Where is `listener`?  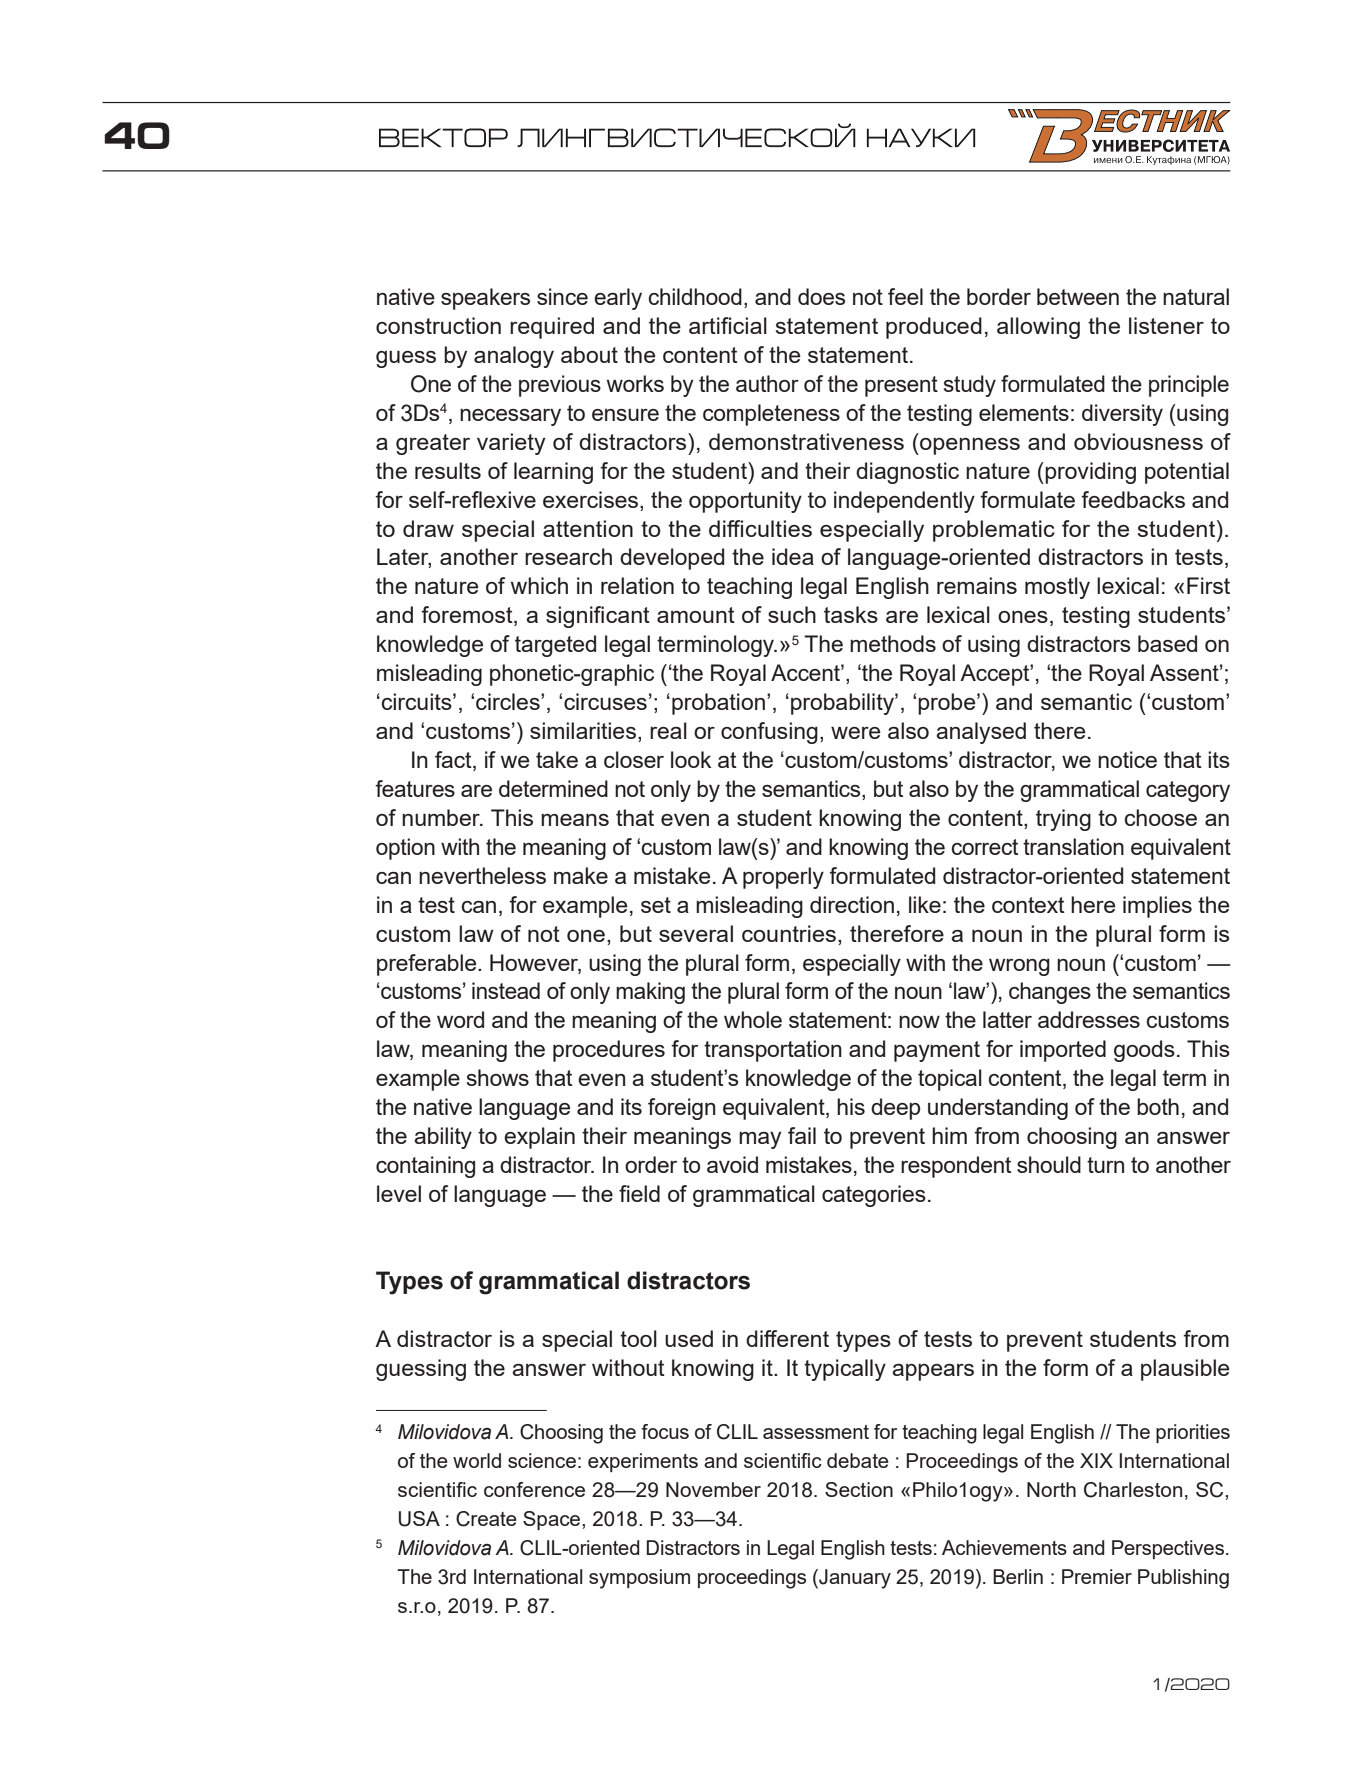 listener is located at coordinates (1166, 325).
